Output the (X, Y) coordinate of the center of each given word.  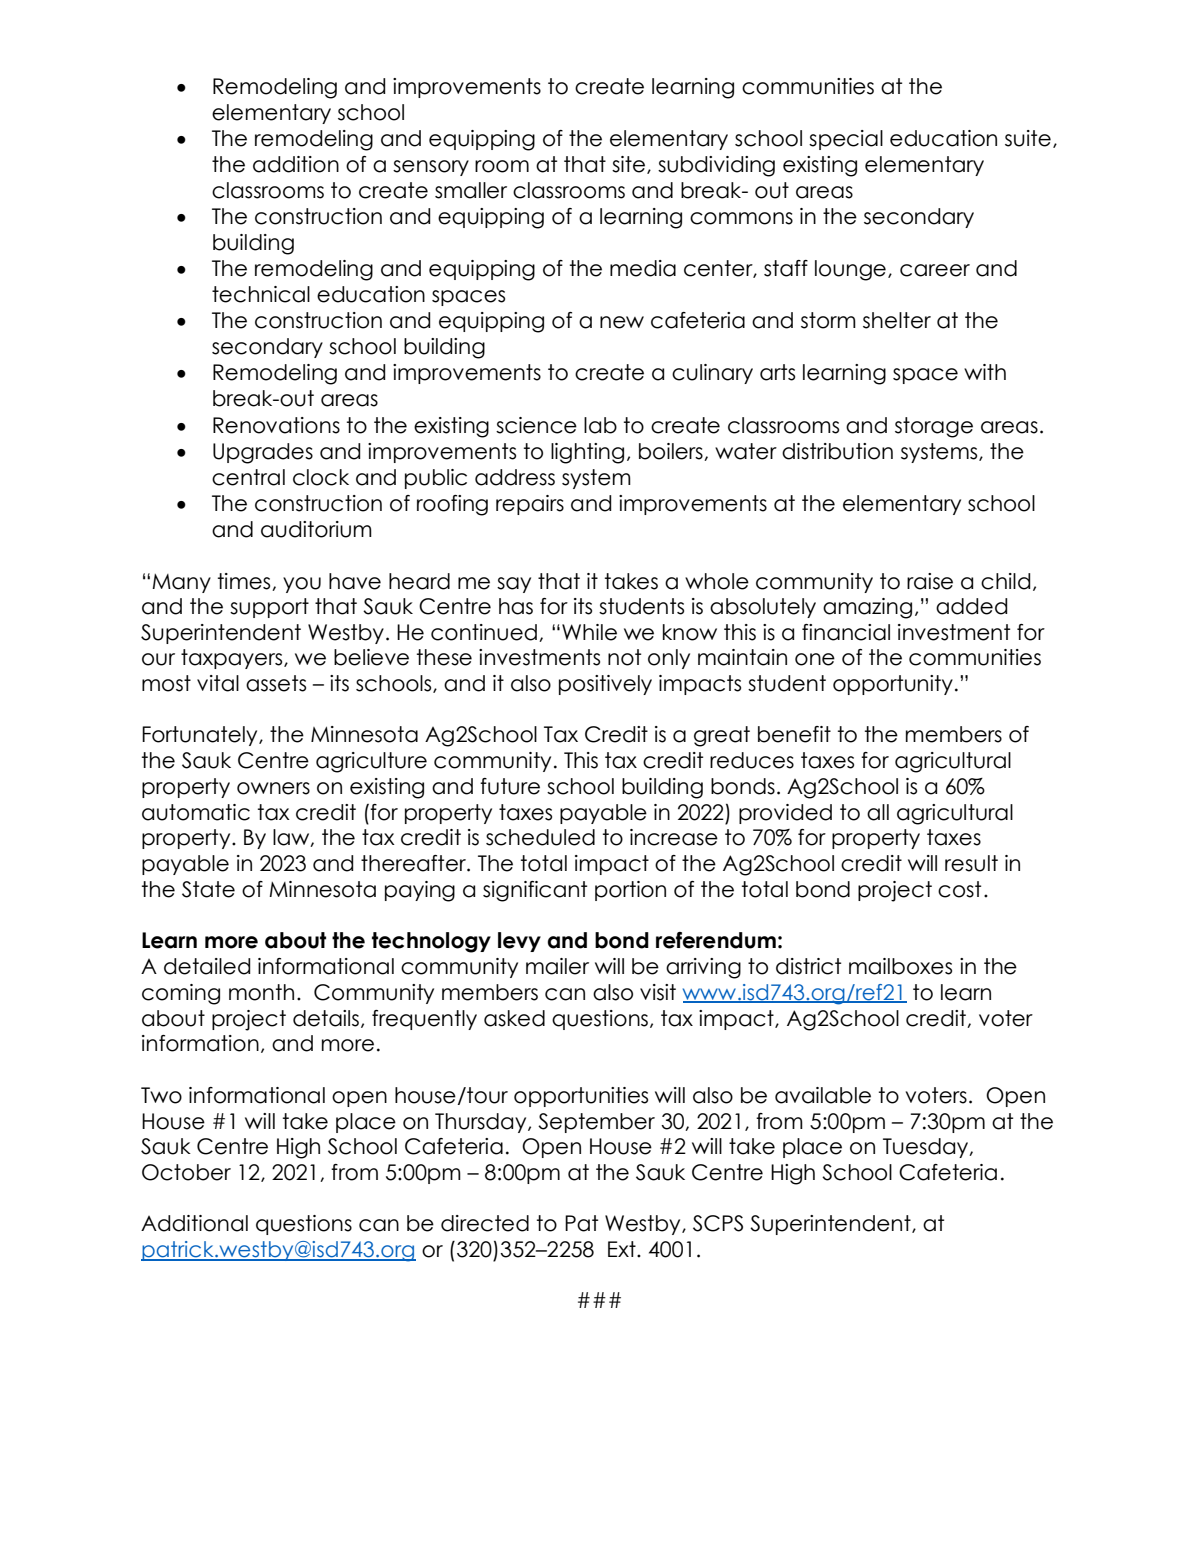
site (628, 164)
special (846, 140)
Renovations (276, 425)
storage (934, 427)
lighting (587, 453)
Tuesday (927, 1148)
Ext (623, 1249)
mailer (557, 966)
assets (276, 683)
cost (959, 889)
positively (605, 685)
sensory (431, 168)
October (186, 1172)
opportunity (893, 685)
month (261, 992)
